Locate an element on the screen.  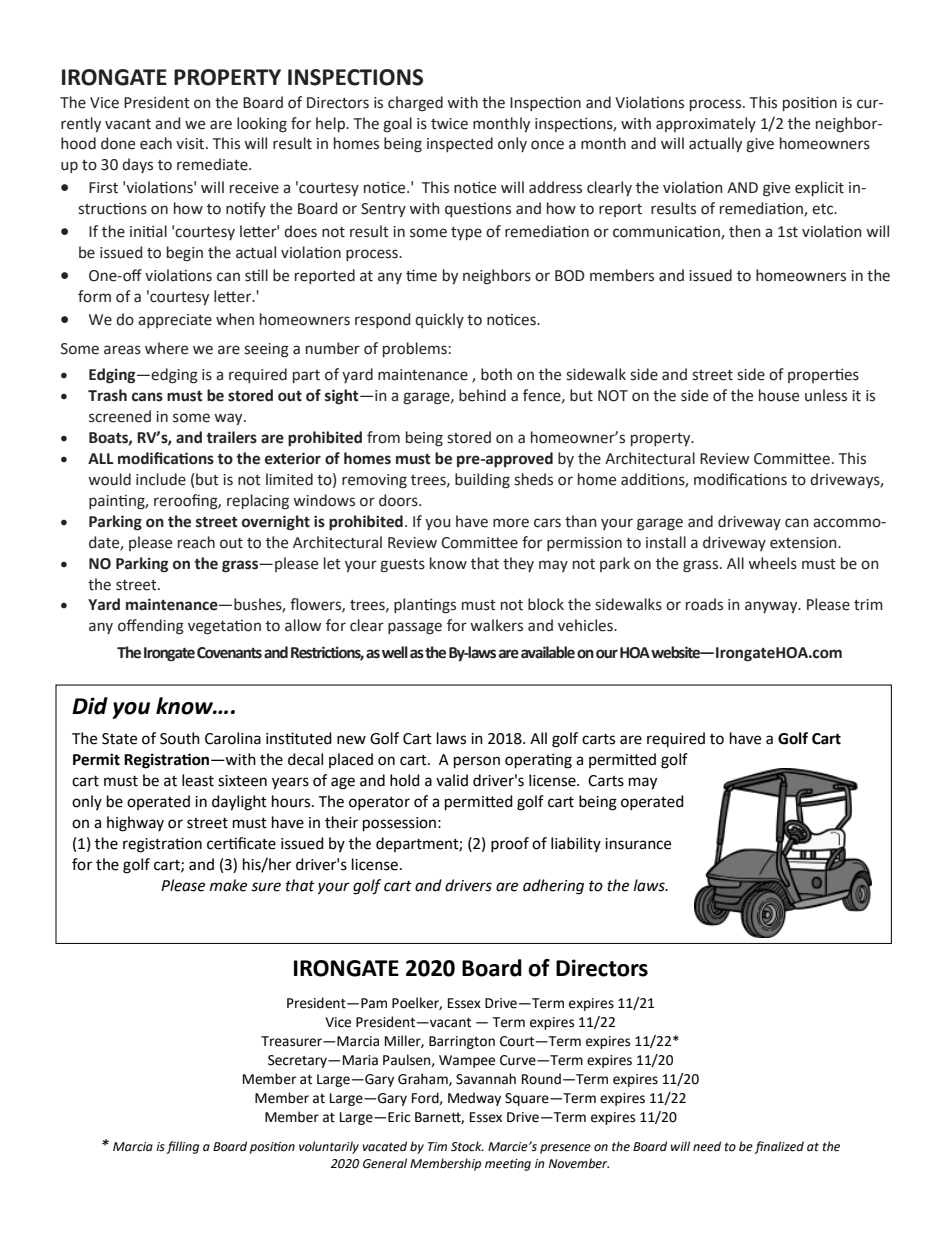
include is located at coordinates (161, 479).
